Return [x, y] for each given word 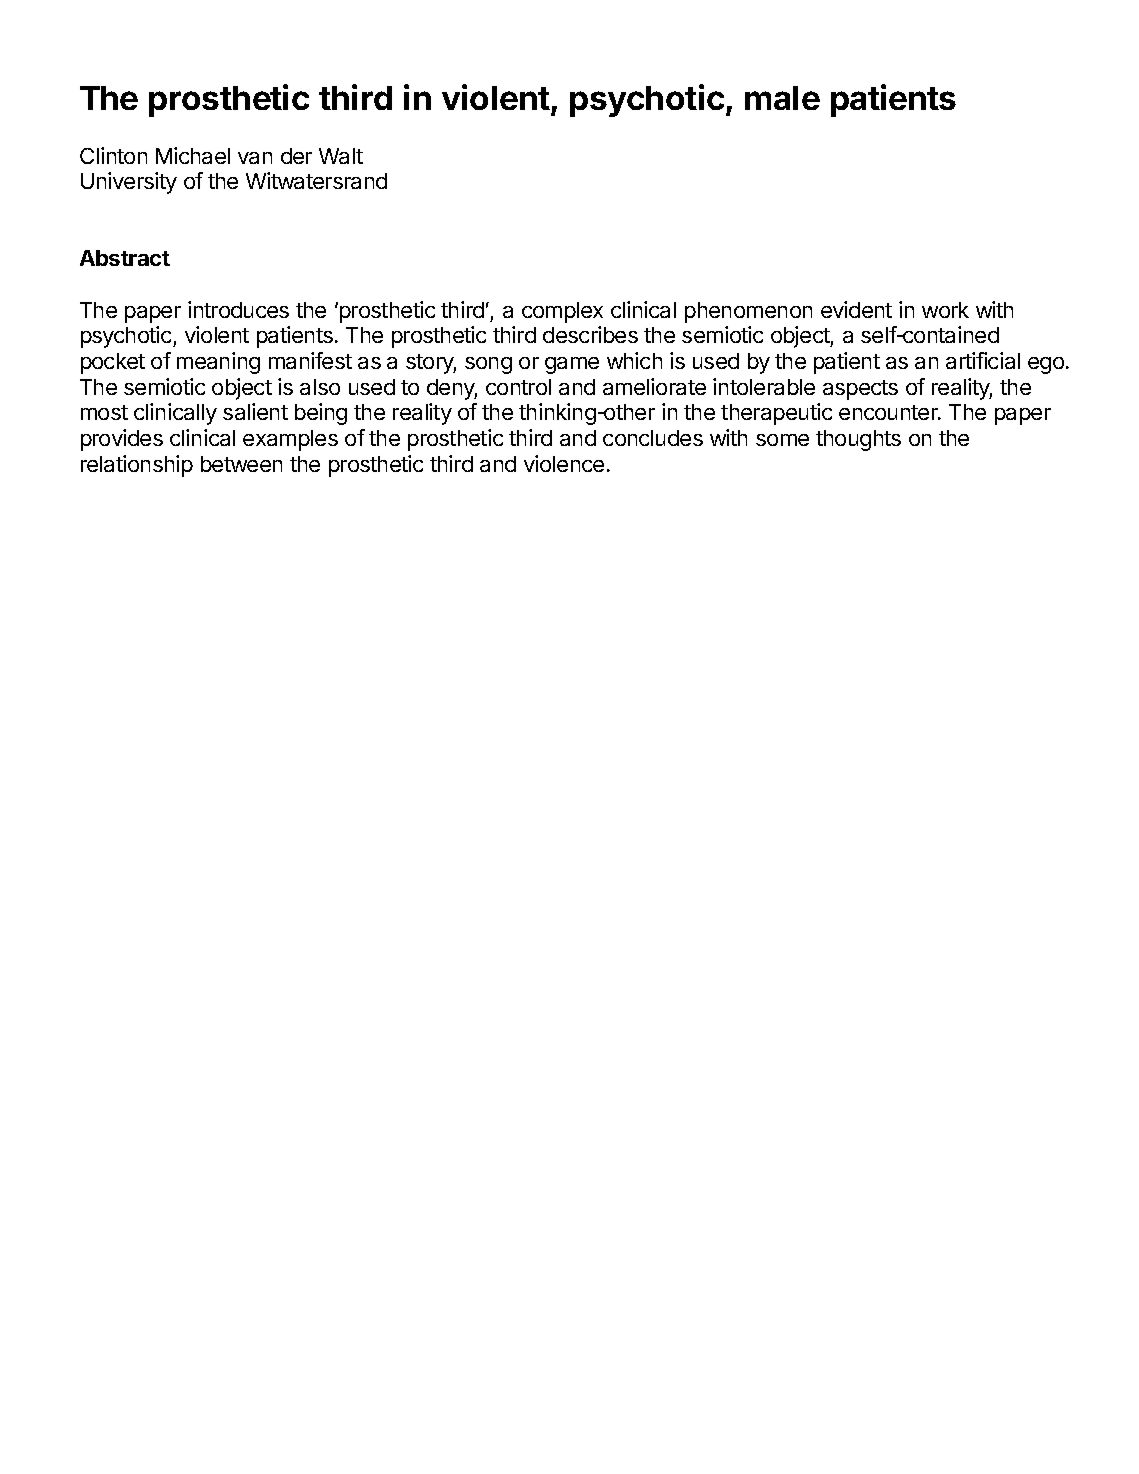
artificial [983, 360]
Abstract [125, 258]
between [241, 464]
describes [590, 334]
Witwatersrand [316, 180]
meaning [218, 363]
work [945, 310]
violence [564, 463]
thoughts [858, 440]
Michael [193, 155]
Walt [341, 156]
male [782, 98]
